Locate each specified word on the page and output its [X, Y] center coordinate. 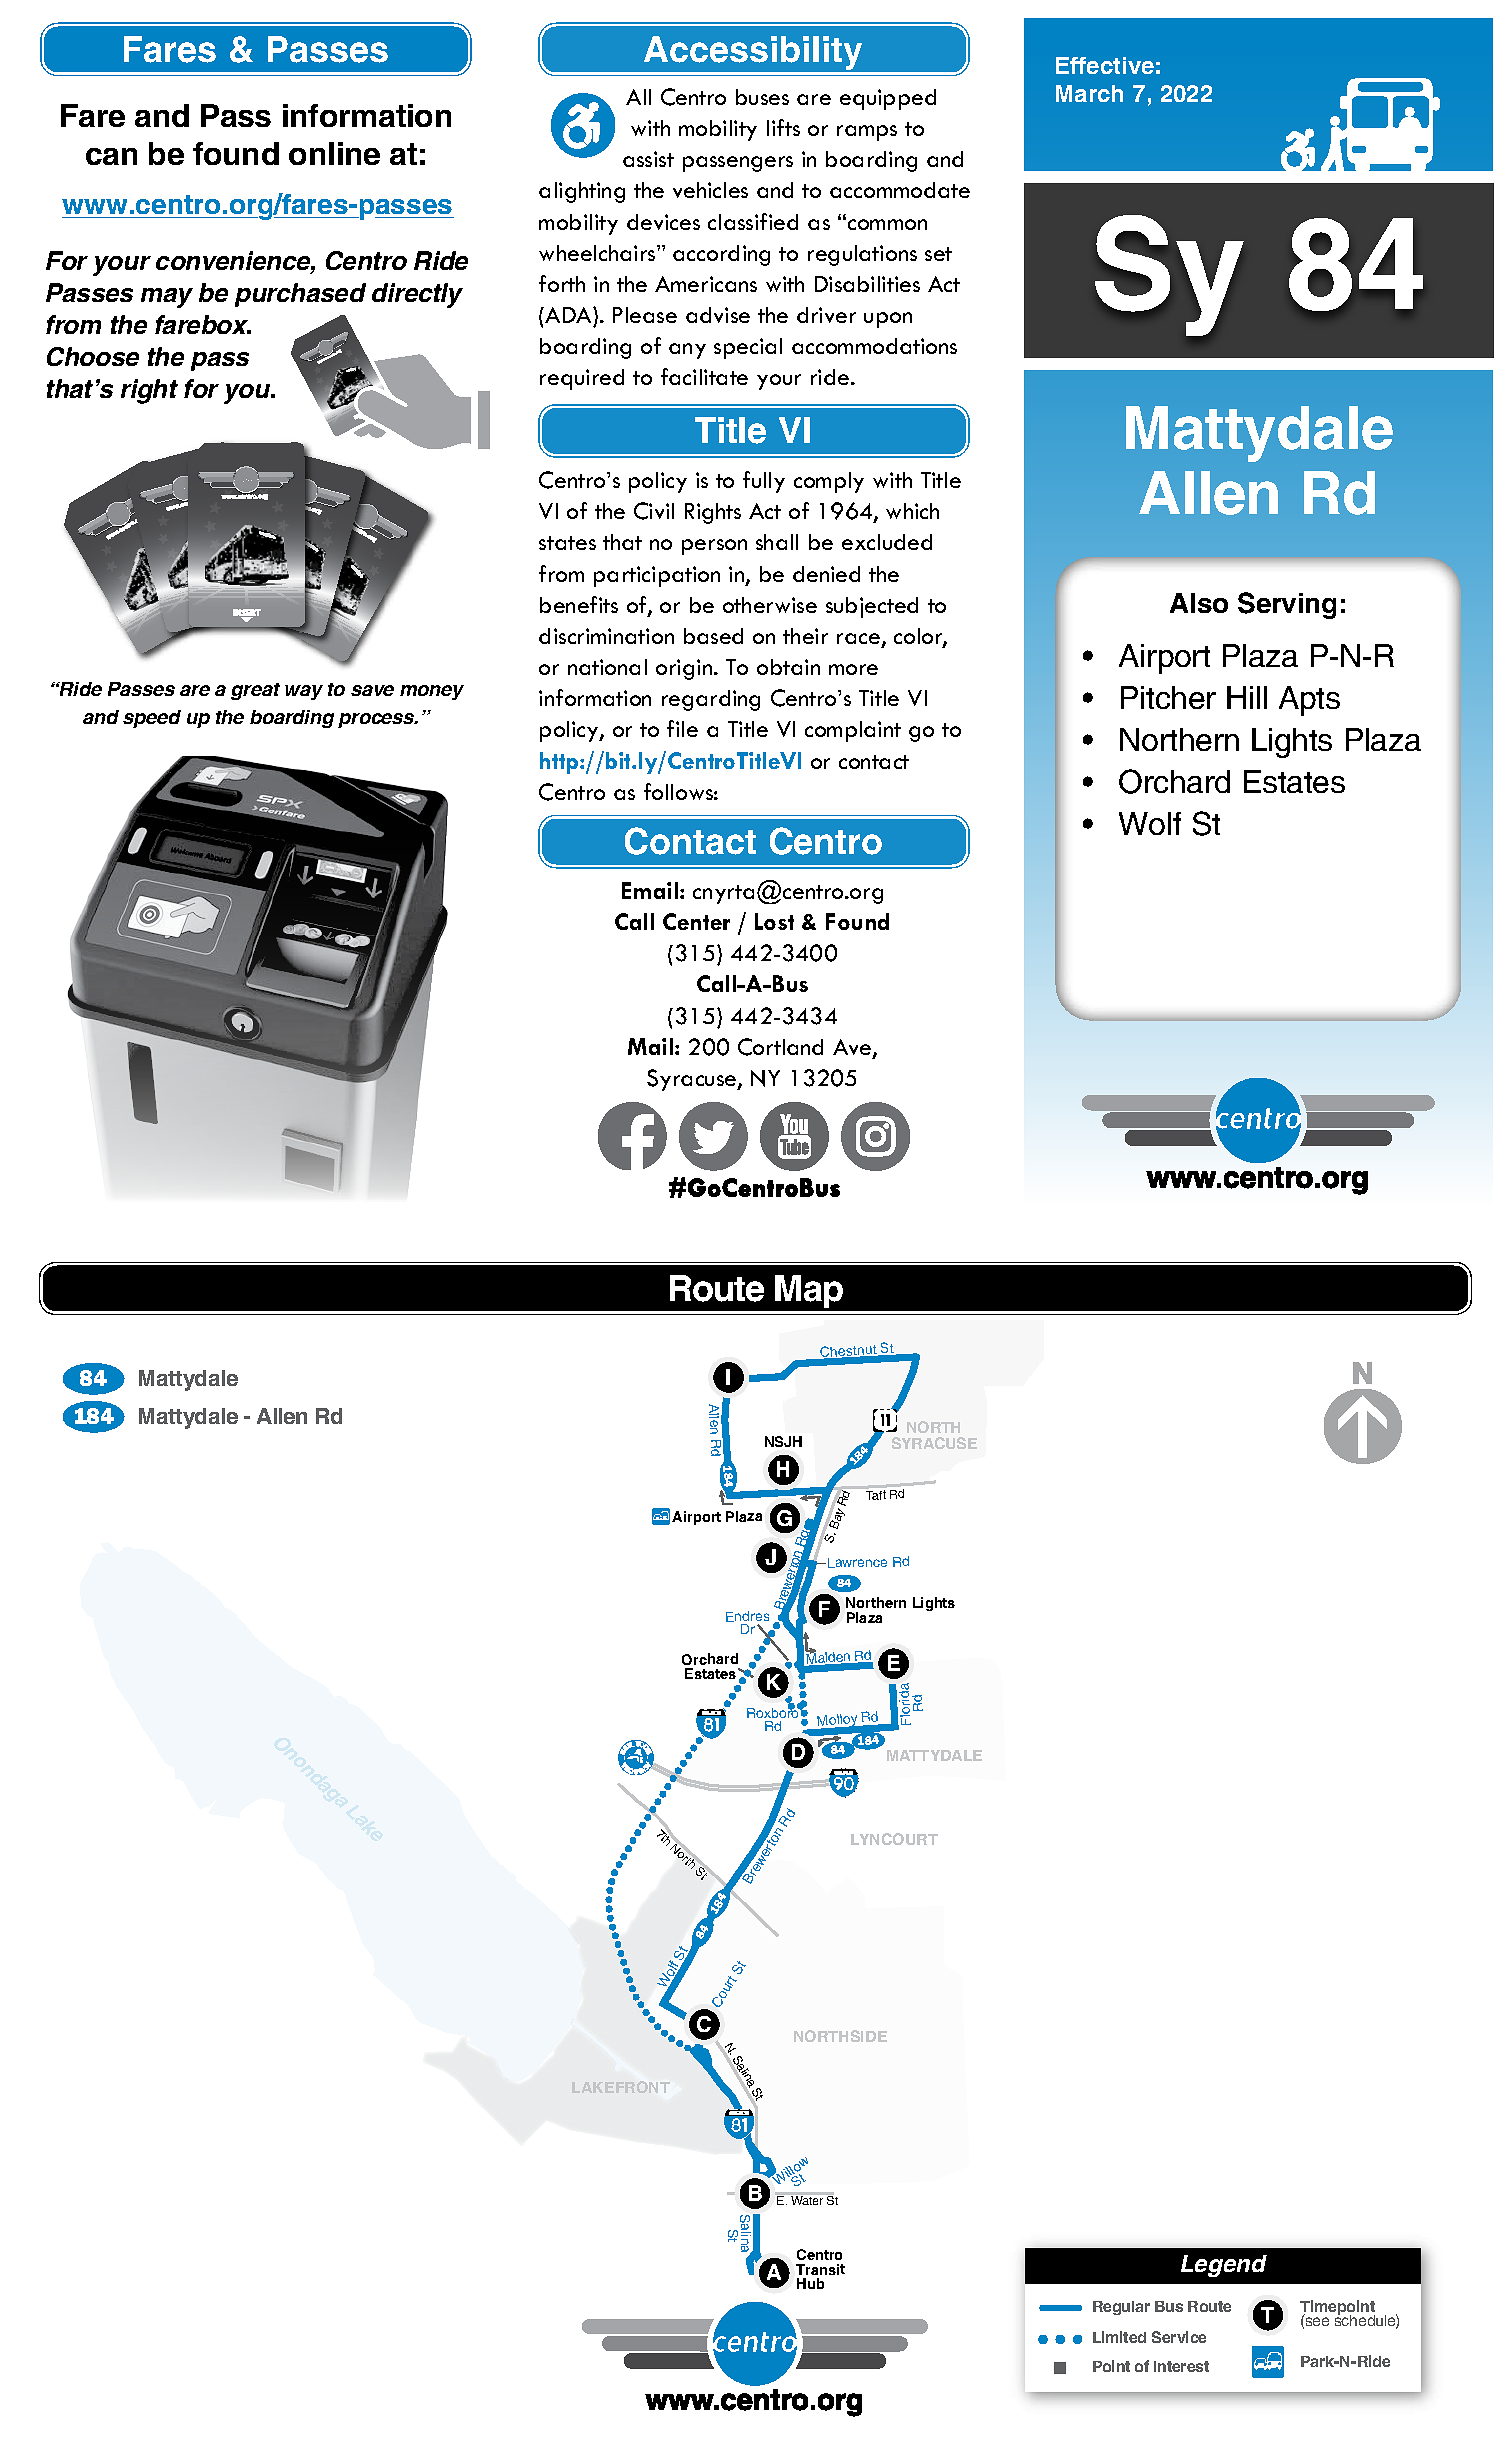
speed [152, 719]
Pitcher [1168, 697]
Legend [1224, 2266]
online [334, 153]
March [1089, 93]
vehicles [710, 190]
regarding [711, 700]
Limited [1119, 2337]
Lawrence [857, 1563]
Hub [810, 2283]
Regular [1121, 2308]
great [255, 691]
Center [696, 921]
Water [807, 2200]
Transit [820, 2269]
